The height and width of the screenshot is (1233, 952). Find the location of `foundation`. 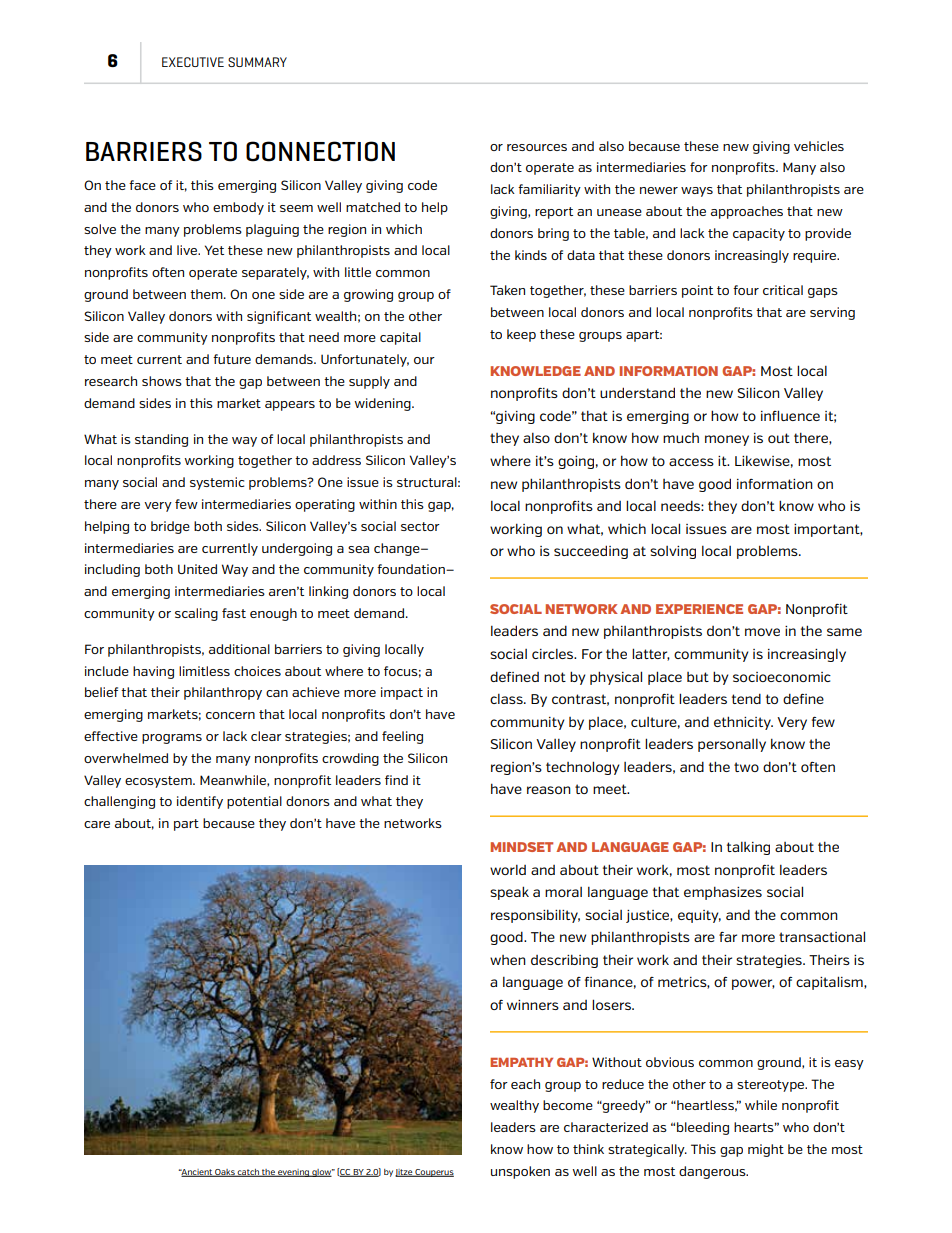

foundation is located at coordinates (412, 569).
